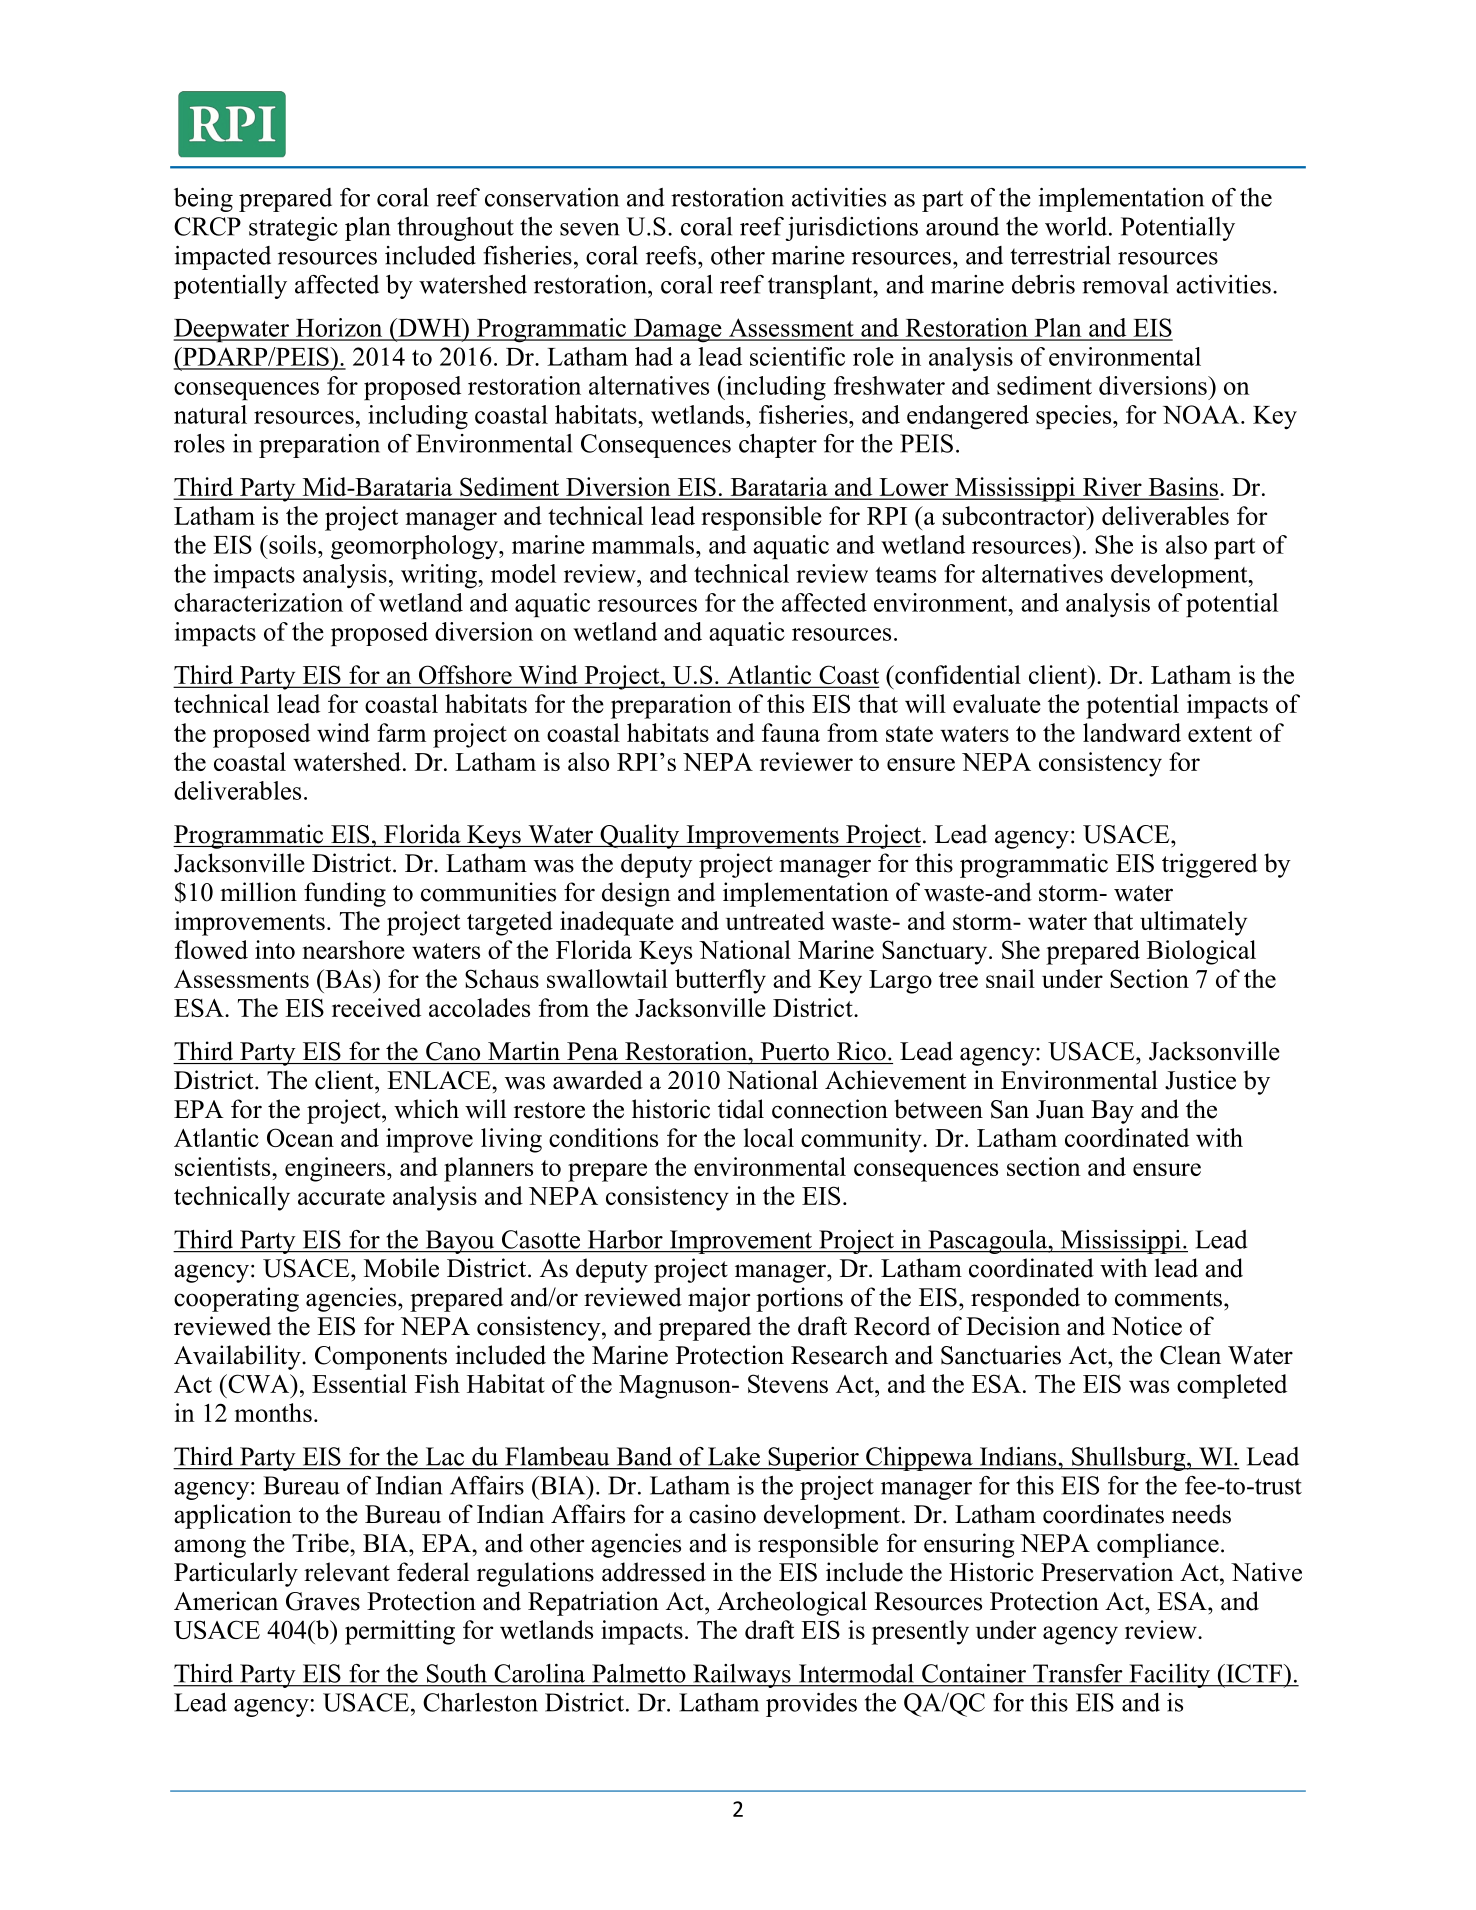 This screenshot has width=1476, height=1910. I want to click on farm, so click(401, 732).
